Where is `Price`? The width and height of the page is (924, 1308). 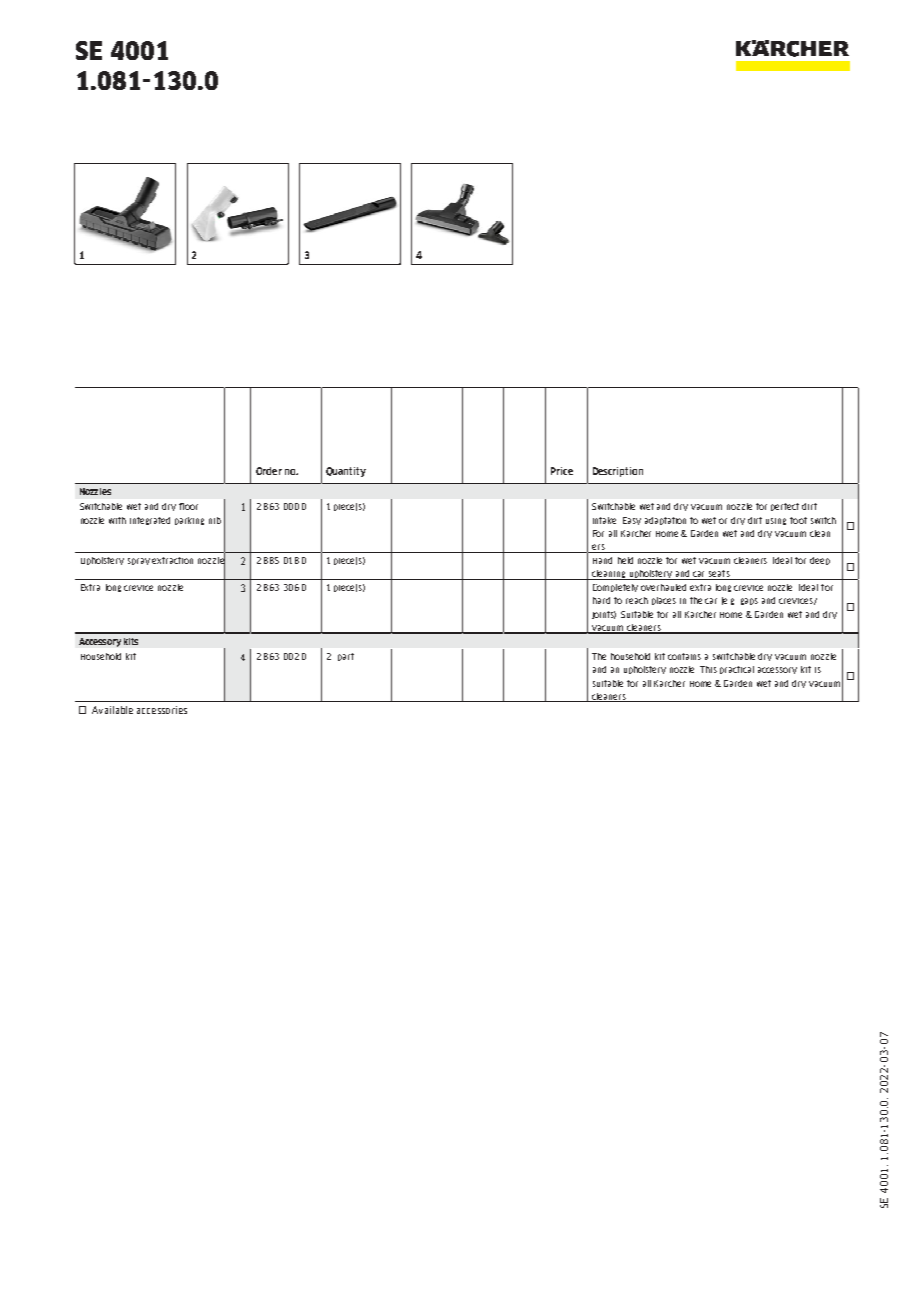 Price is located at coordinates (562, 471).
